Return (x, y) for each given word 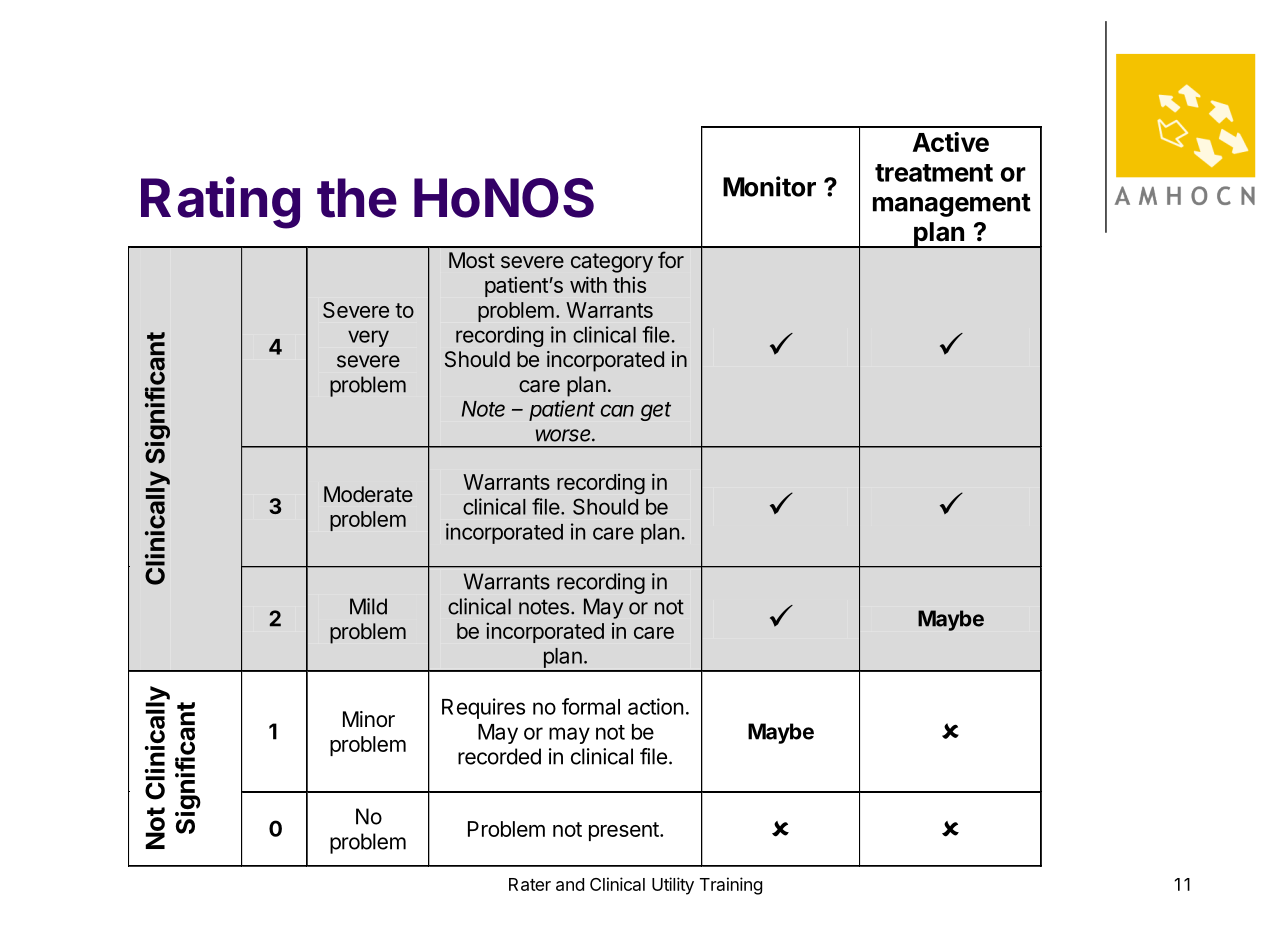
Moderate (368, 494)
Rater (530, 884)
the (357, 198)
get (656, 411)
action (656, 706)
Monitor (769, 186)
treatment (934, 173)
